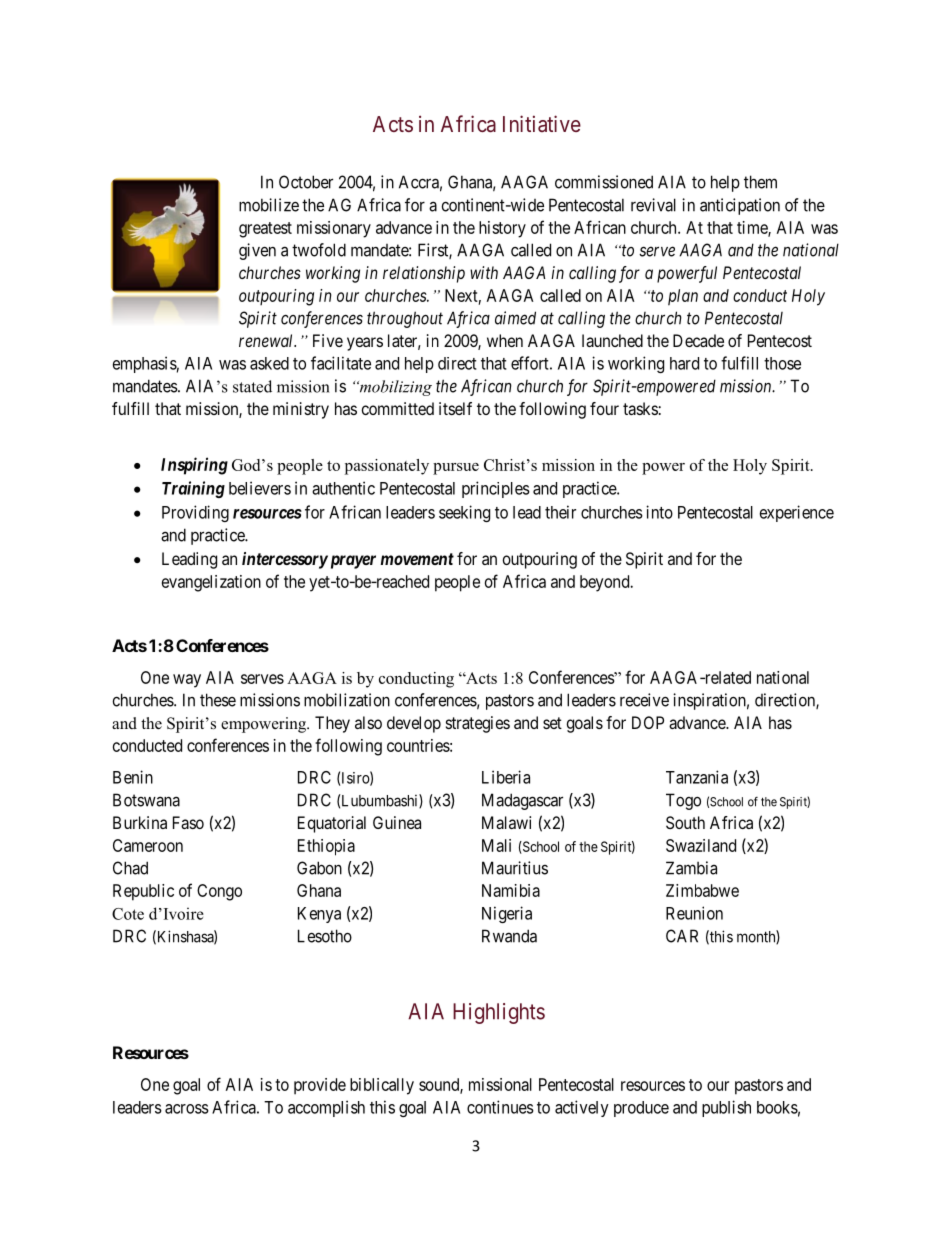  What do you see at coordinates (500, 1107) in the image?
I see `continues` at bounding box center [500, 1107].
